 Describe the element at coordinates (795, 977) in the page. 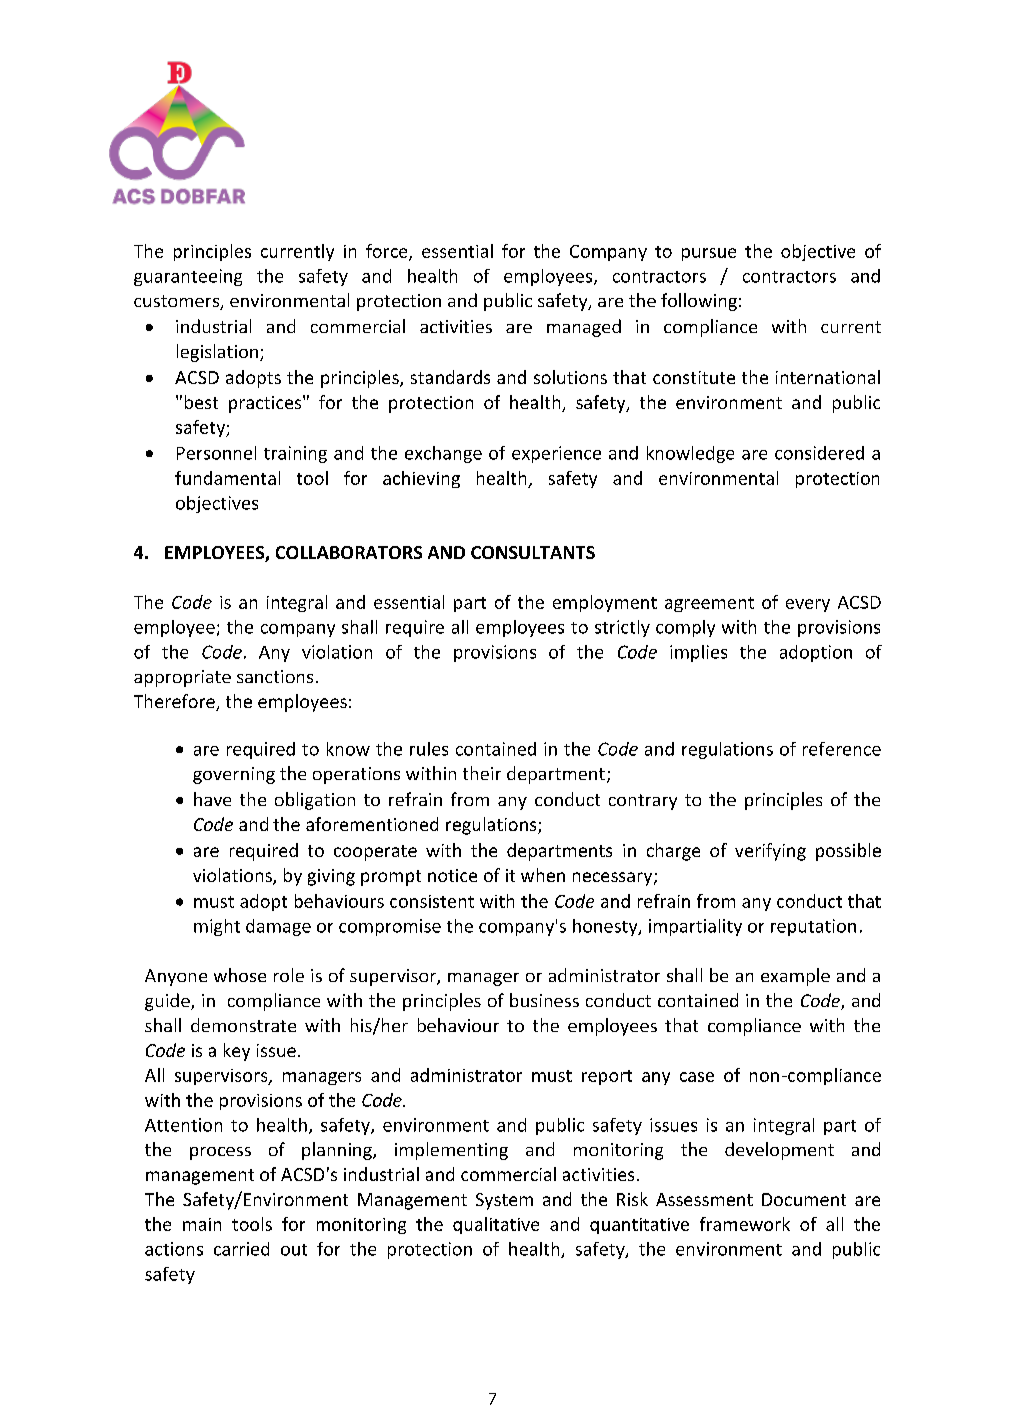

I see `example` at that location.
